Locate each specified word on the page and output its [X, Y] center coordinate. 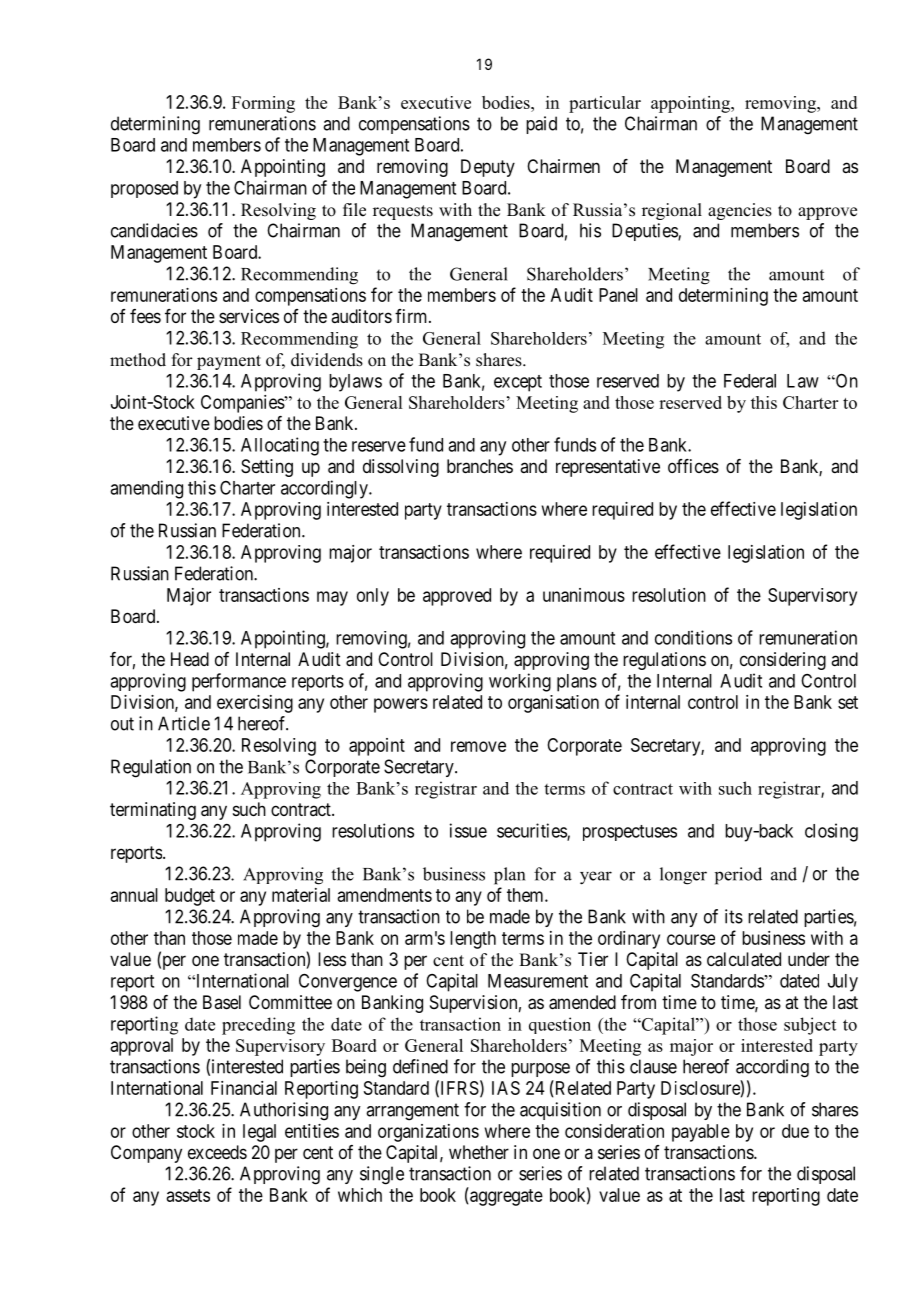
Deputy [488, 168]
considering [783, 661]
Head [190, 659]
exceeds [217, 1152]
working [520, 682]
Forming [263, 104]
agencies [740, 211]
